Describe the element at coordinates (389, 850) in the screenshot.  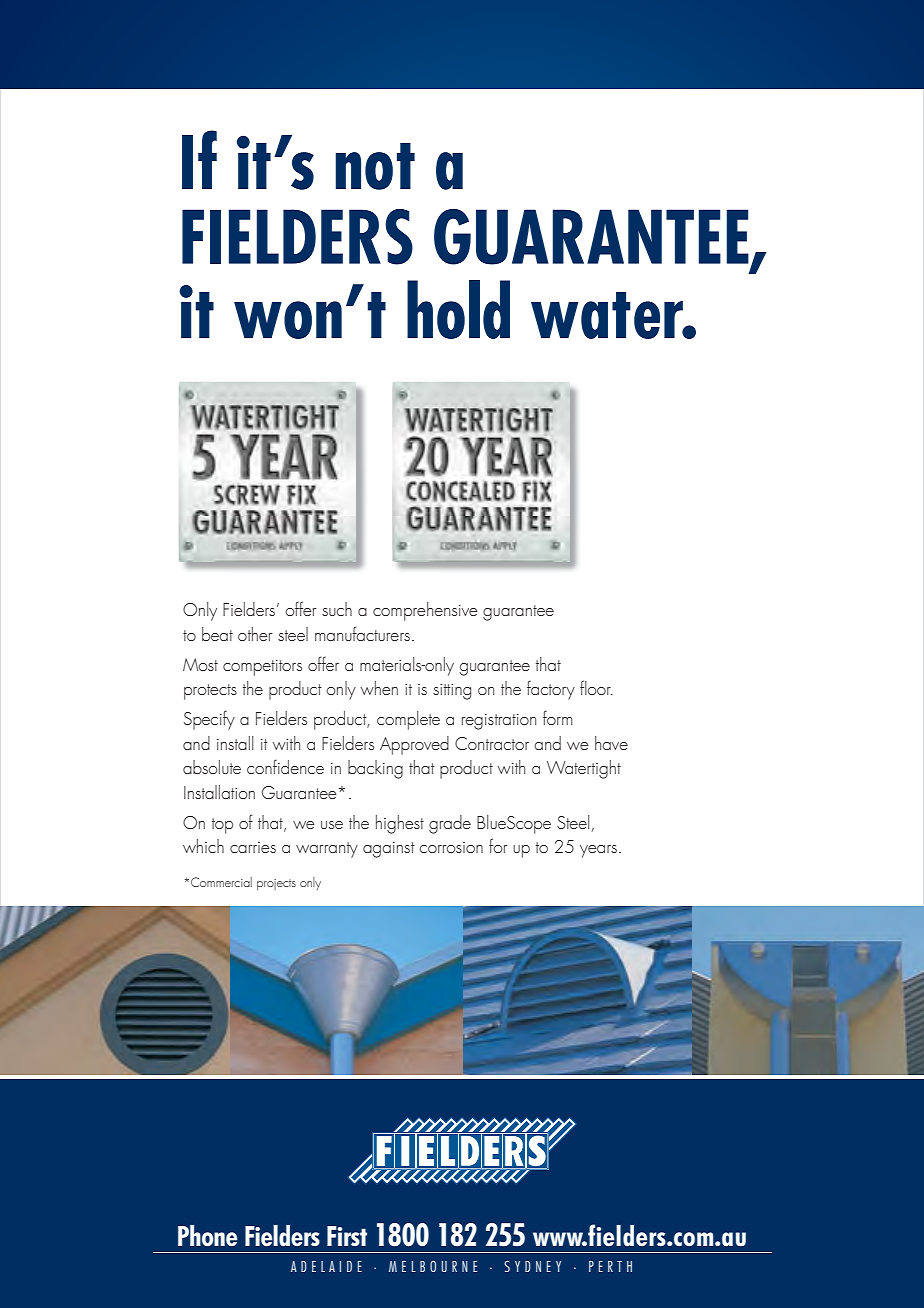
I see `against` at that location.
